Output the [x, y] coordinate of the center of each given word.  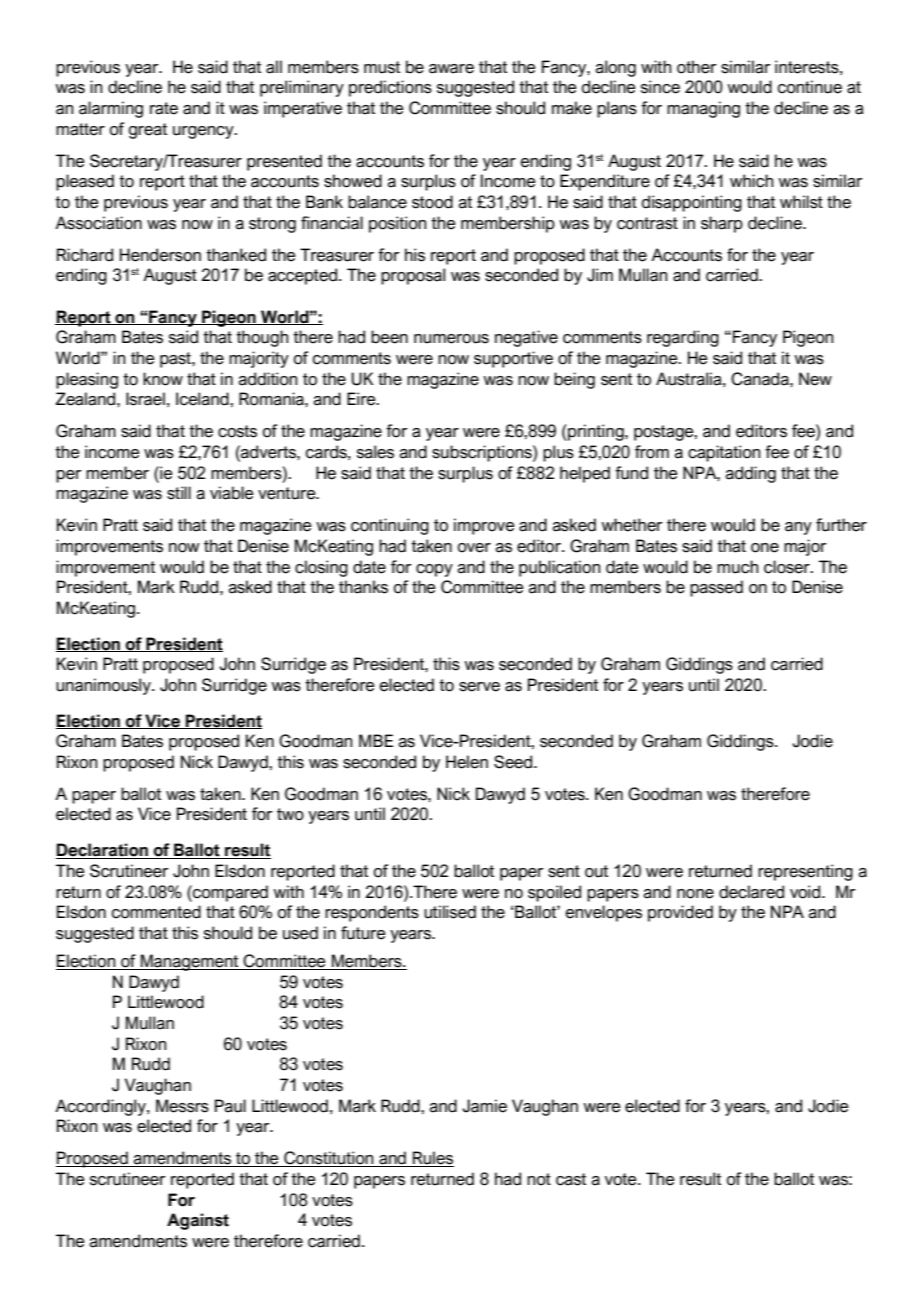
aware [451, 69]
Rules [432, 1159]
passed [716, 588]
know [163, 379]
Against [198, 1221]
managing [703, 109]
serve [479, 687]
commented [156, 912]
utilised [450, 912]
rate [164, 108]
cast [571, 1179]
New [815, 379]
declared [751, 892]
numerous [451, 339]
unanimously [104, 686]
